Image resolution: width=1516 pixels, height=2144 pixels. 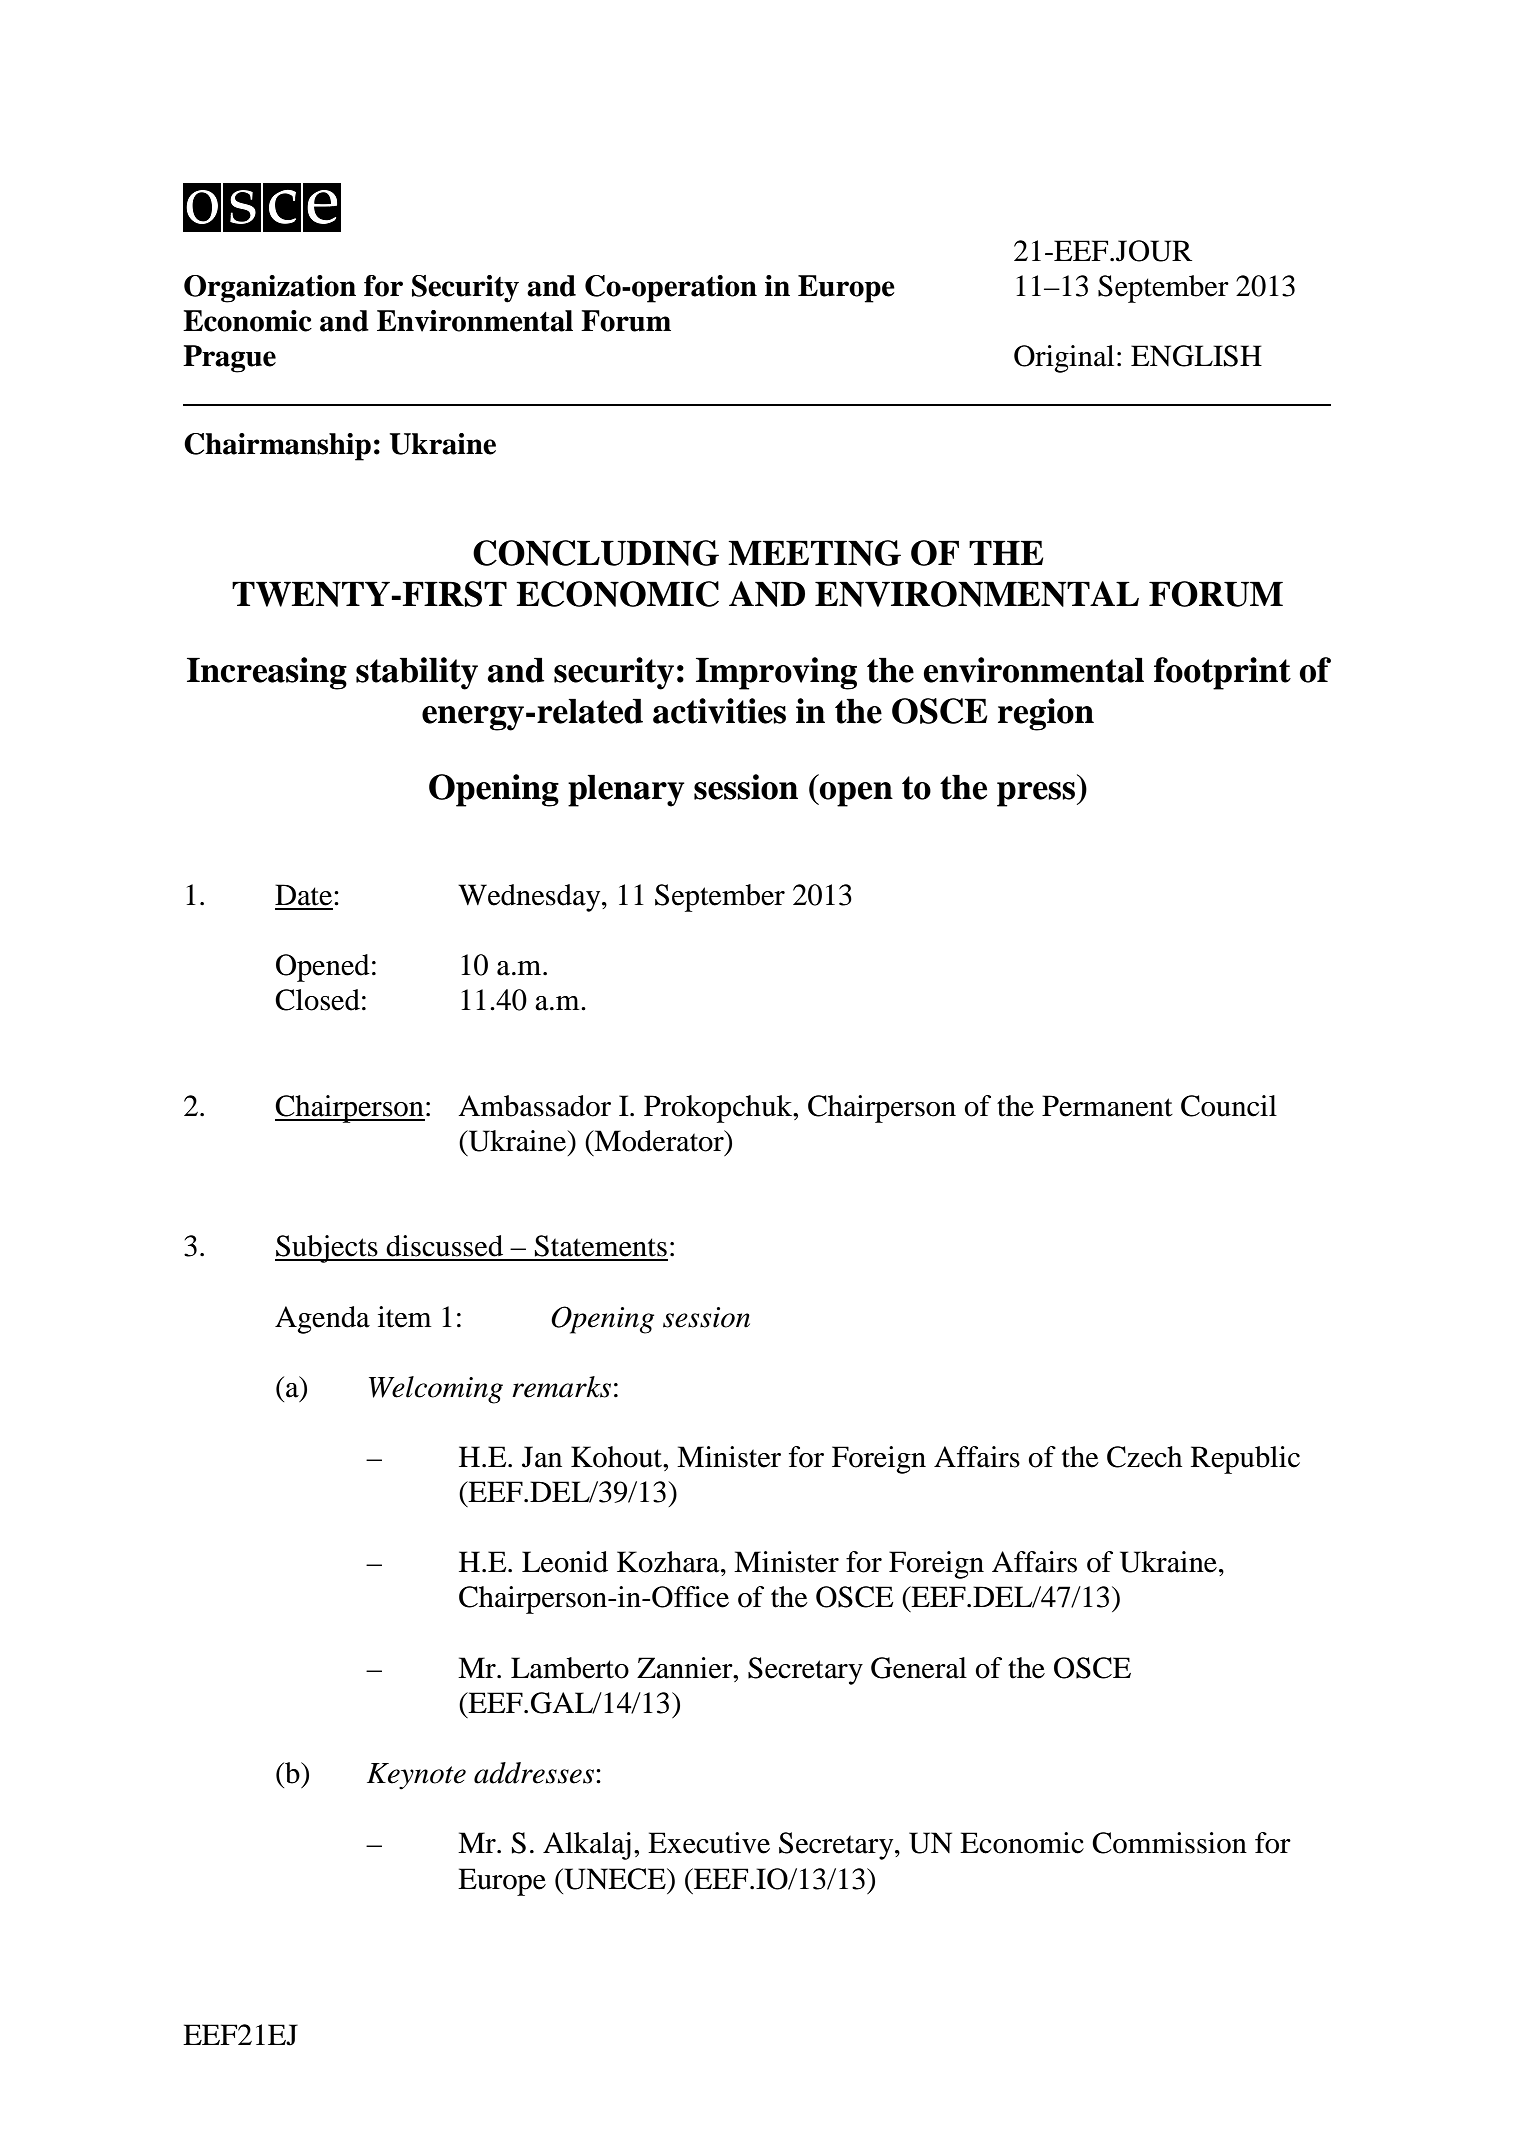 What do you see at coordinates (436, 1390) in the screenshot?
I see `Welcoming` at bounding box center [436, 1390].
